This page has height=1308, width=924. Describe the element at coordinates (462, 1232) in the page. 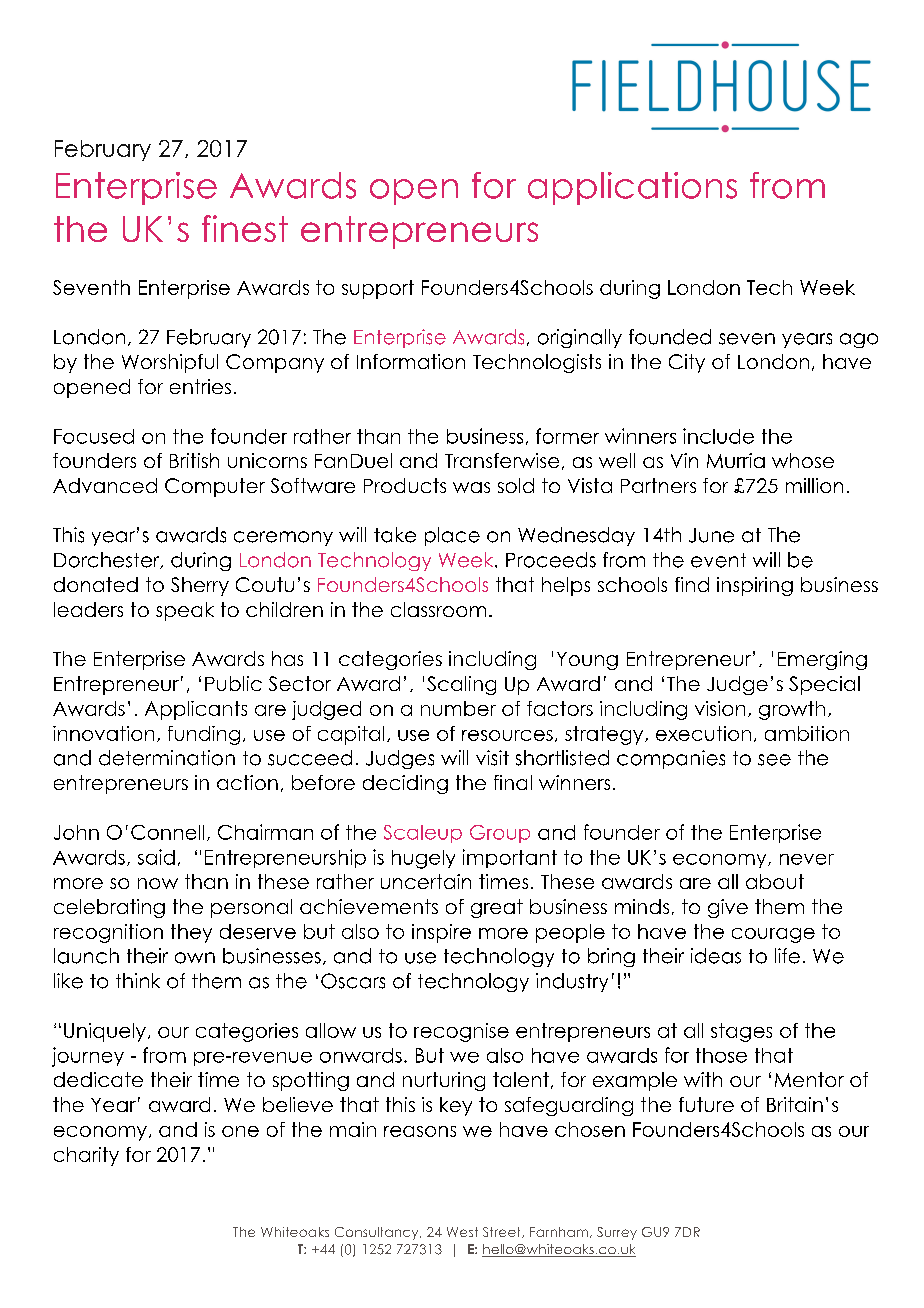

I see `West` at that location.
